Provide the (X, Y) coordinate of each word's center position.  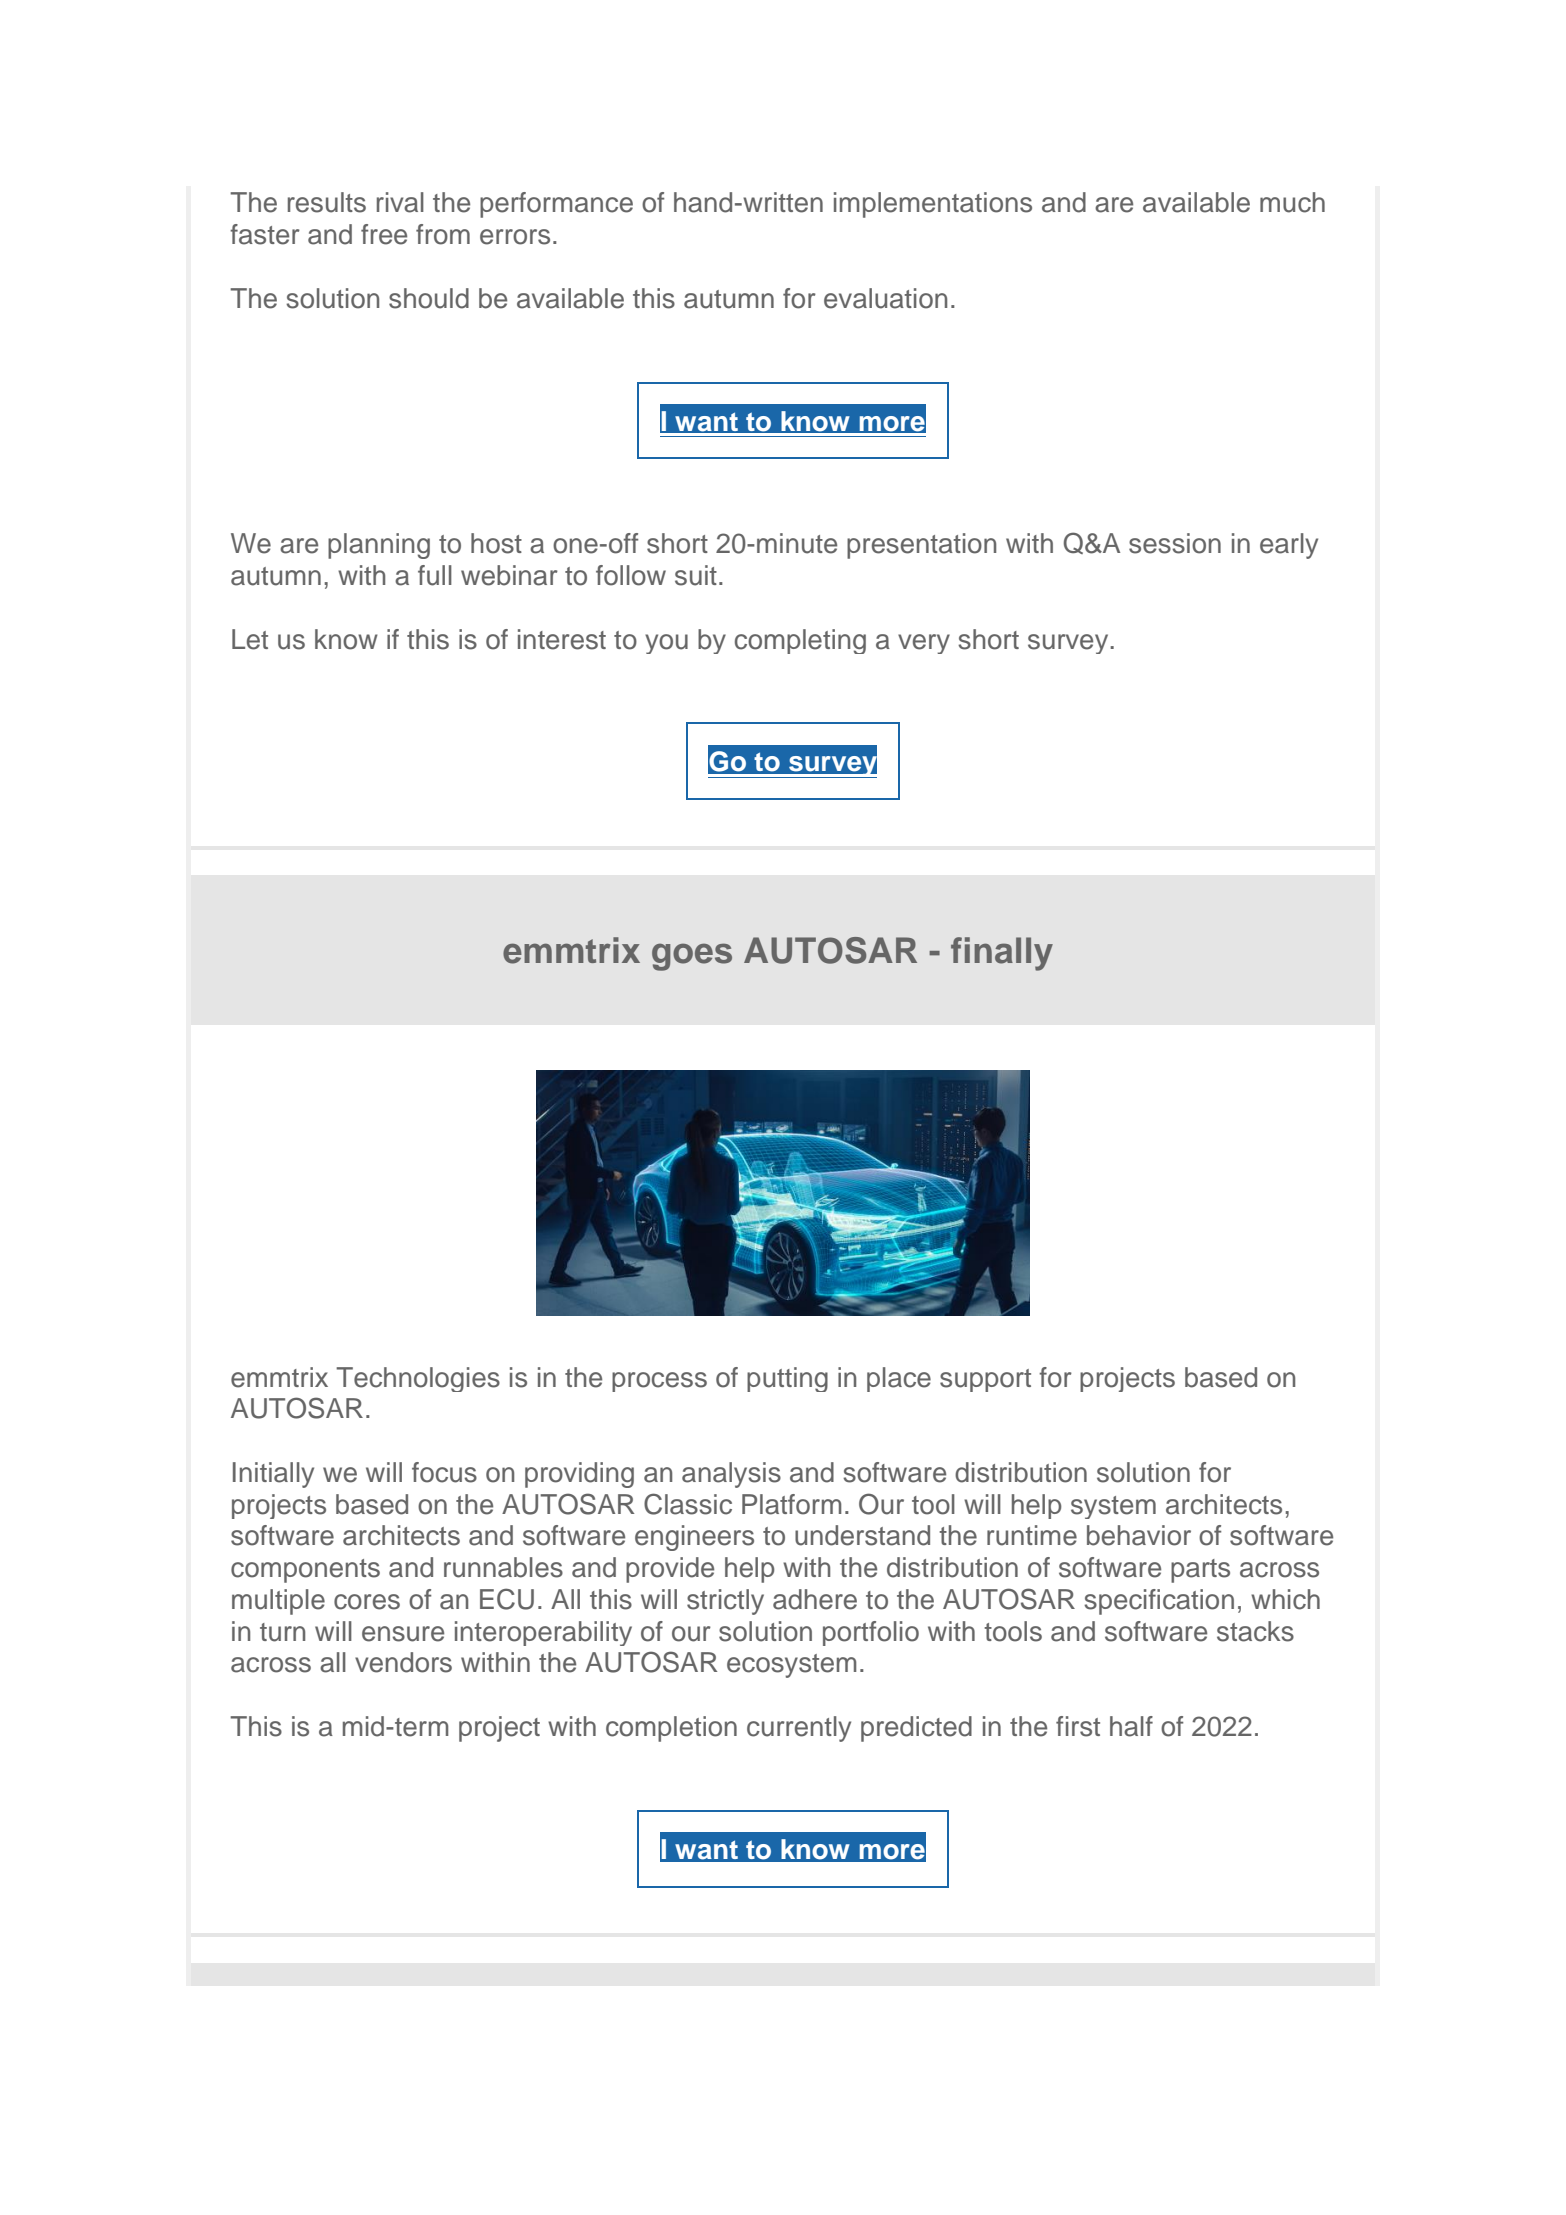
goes (692, 957)
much (1292, 202)
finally (1002, 954)
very (924, 644)
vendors (403, 1662)
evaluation (885, 298)
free (384, 234)
